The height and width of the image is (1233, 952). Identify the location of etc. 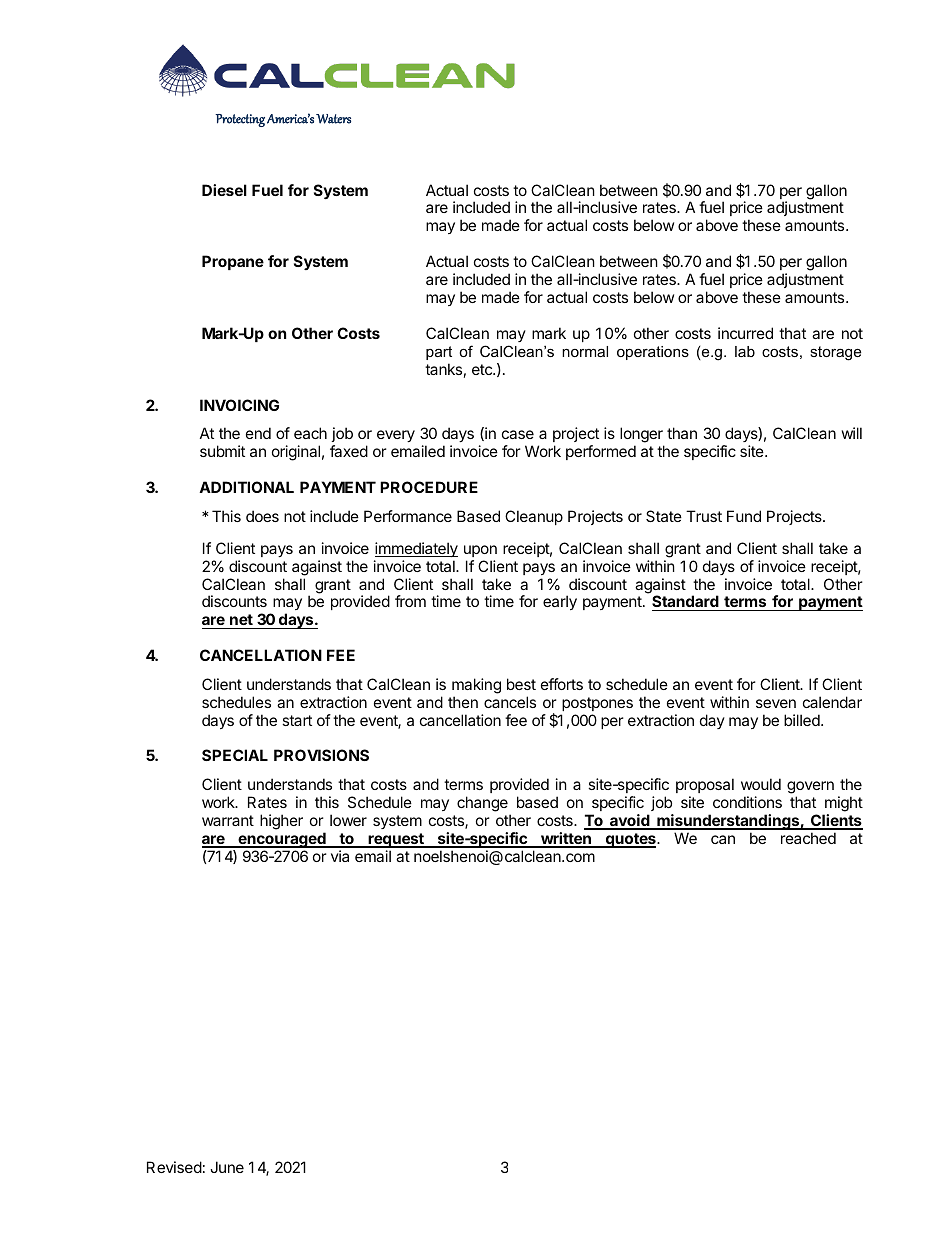
(483, 369).
